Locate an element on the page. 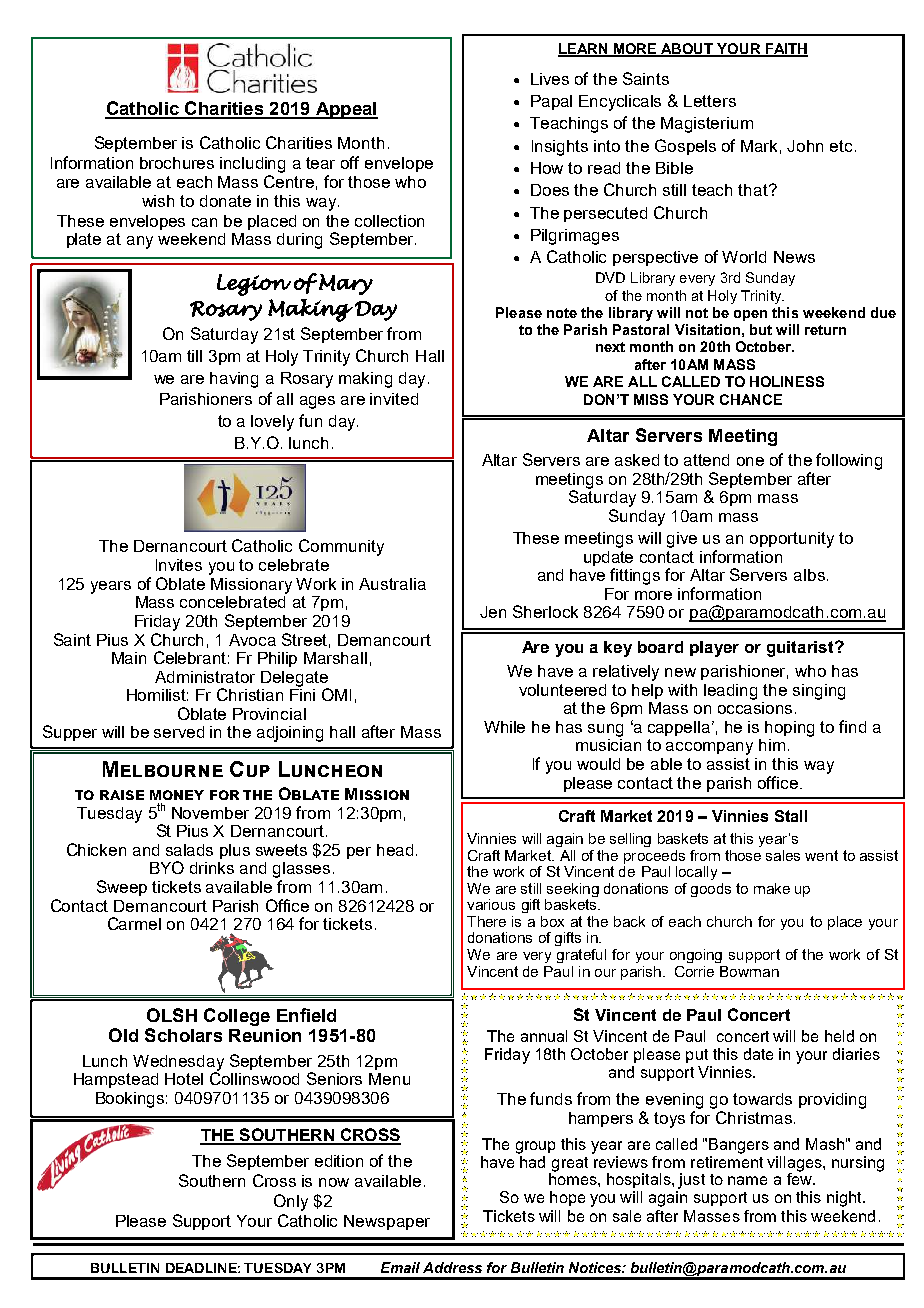 This document has height=1308, width=924. few is located at coordinates (800, 1178).
